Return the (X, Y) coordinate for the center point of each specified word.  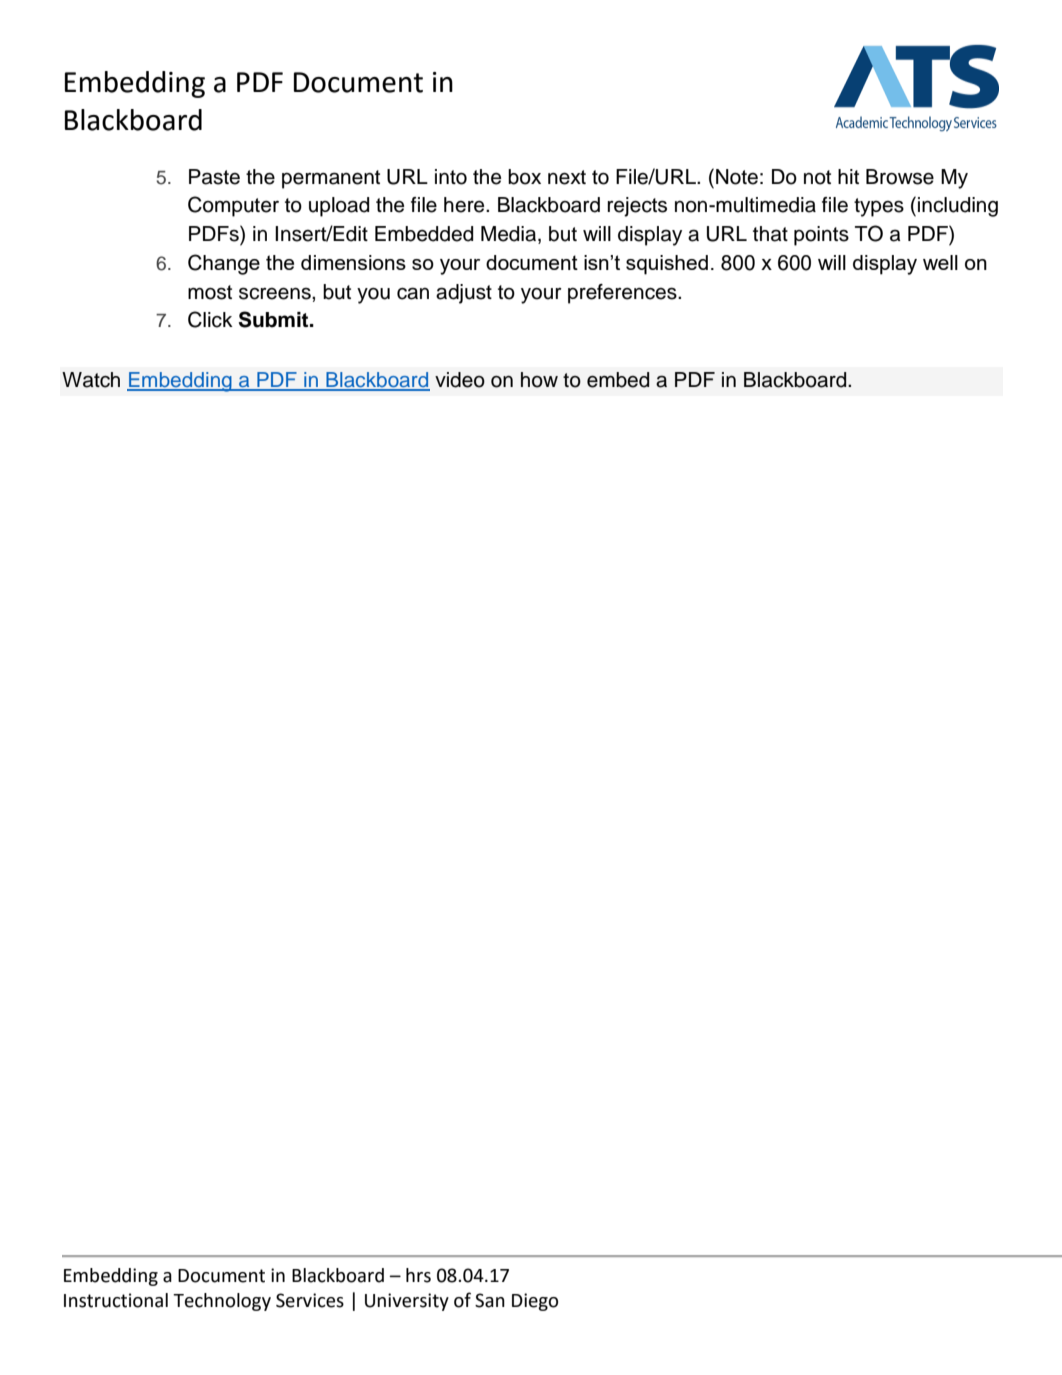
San (490, 1300)
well (940, 262)
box (524, 177)
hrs (418, 1275)
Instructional (116, 1300)
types (879, 207)
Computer (233, 206)
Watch (91, 380)
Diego (535, 1302)
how (539, 380)
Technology (222, 1302)
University (407, 1302)
